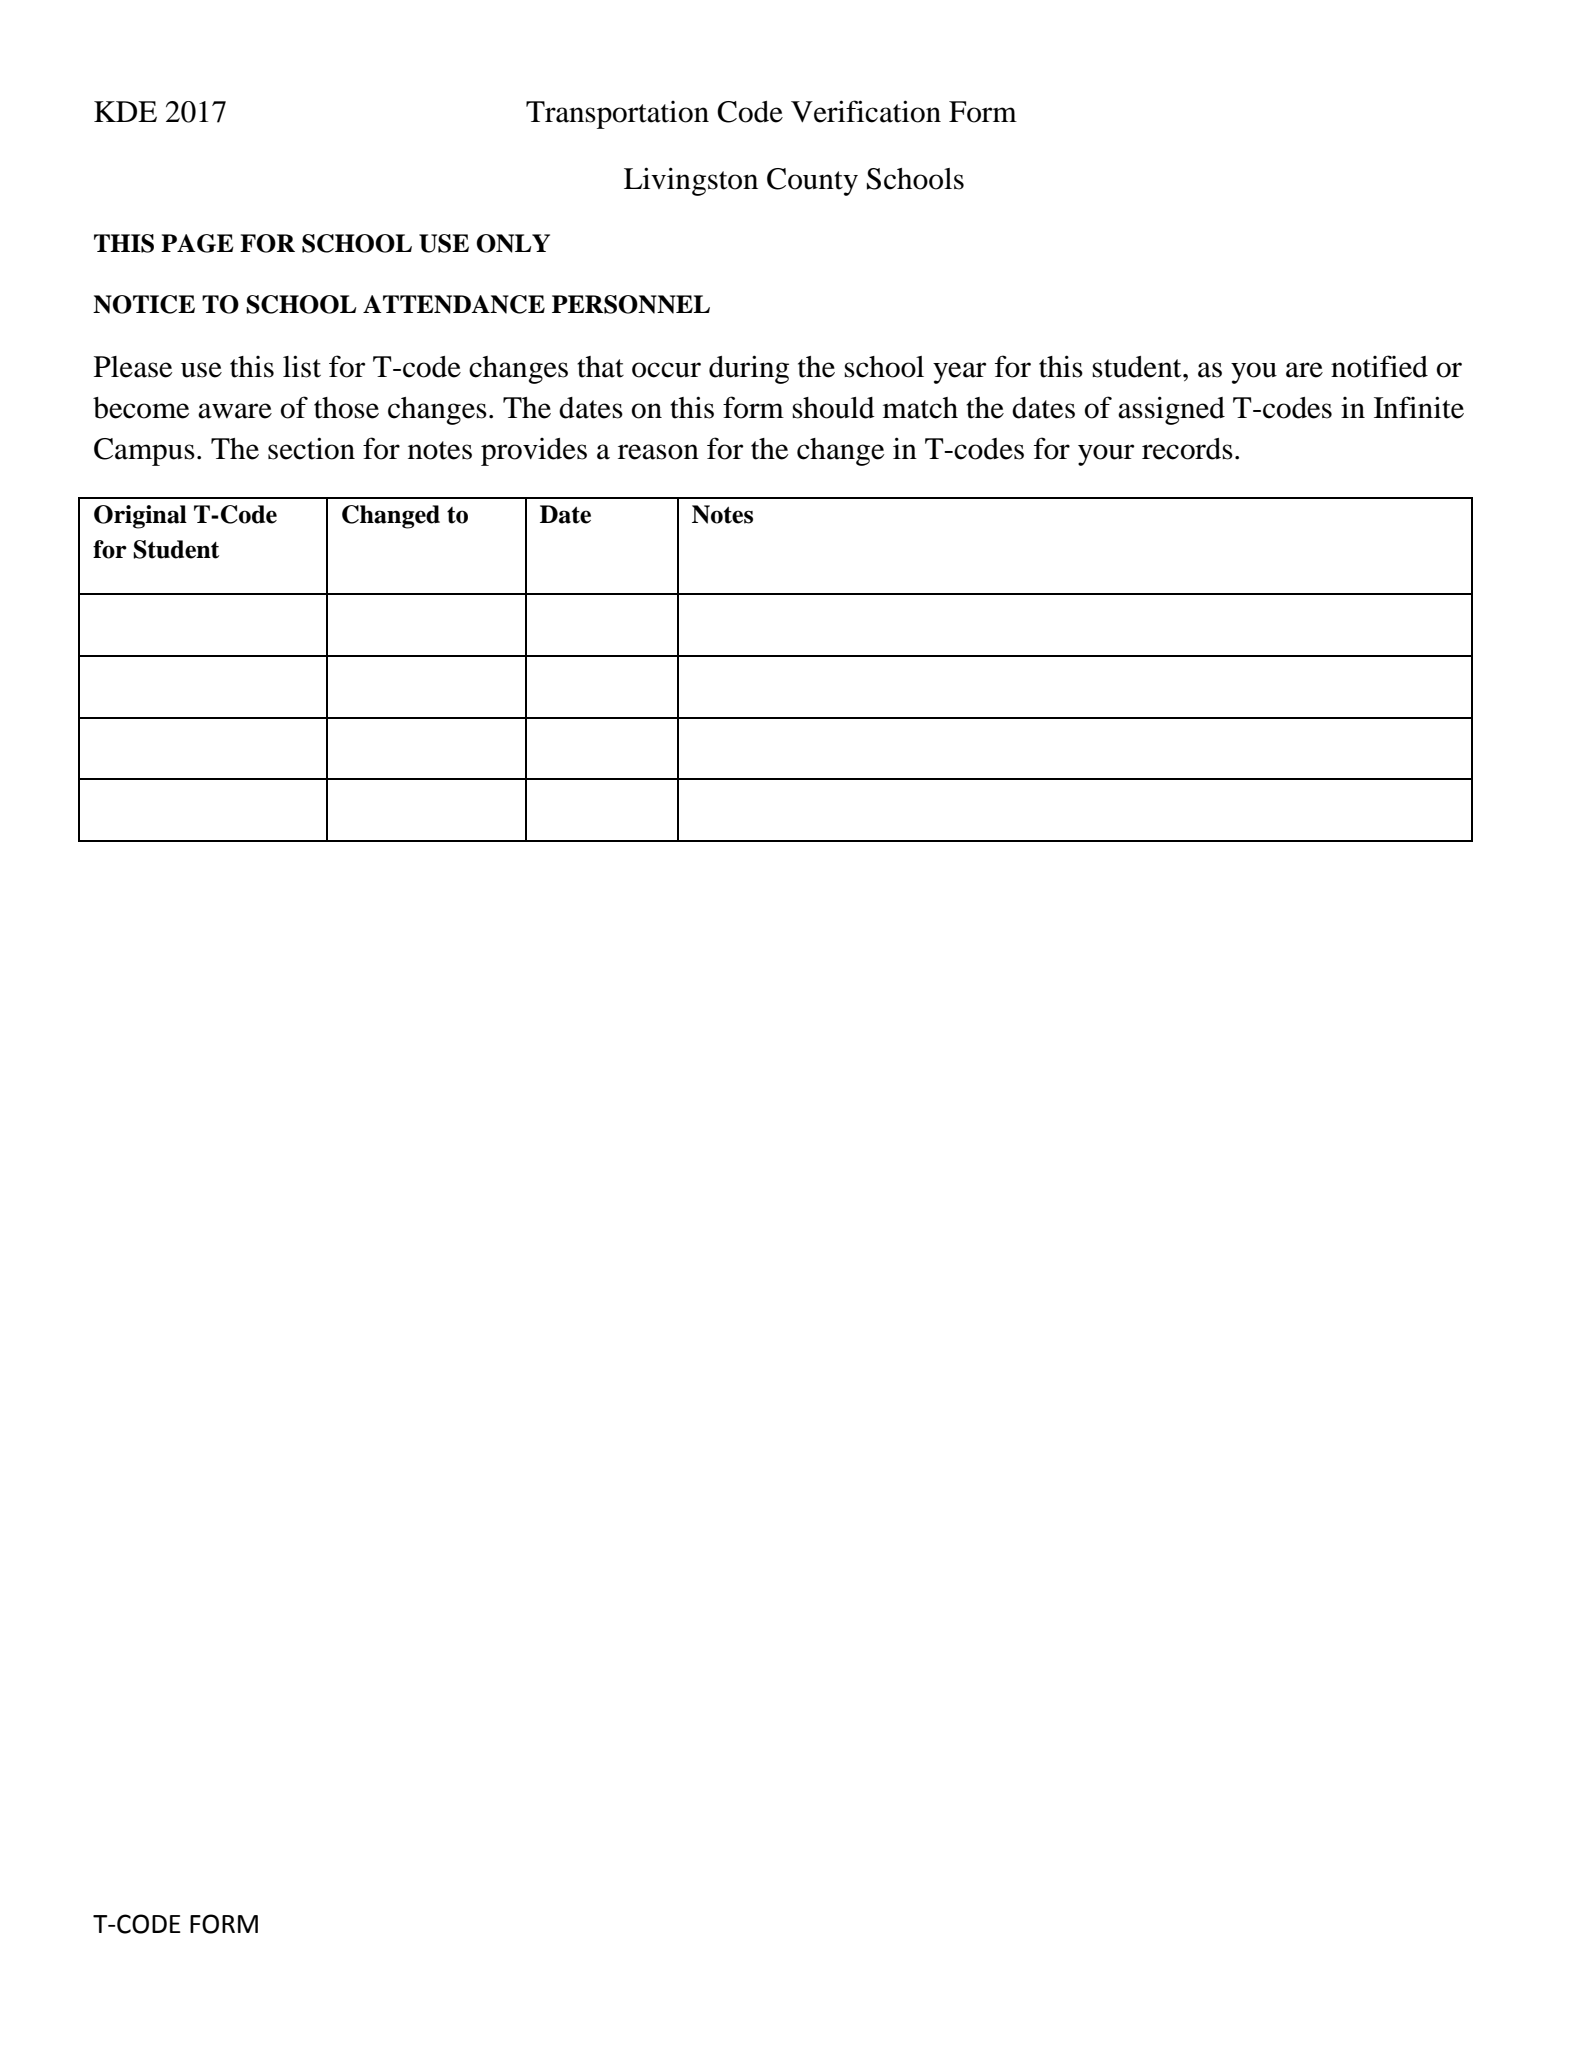 The width and height of the screenshot is (1589, 2056). I want to click on Original, so click(140, 517).
